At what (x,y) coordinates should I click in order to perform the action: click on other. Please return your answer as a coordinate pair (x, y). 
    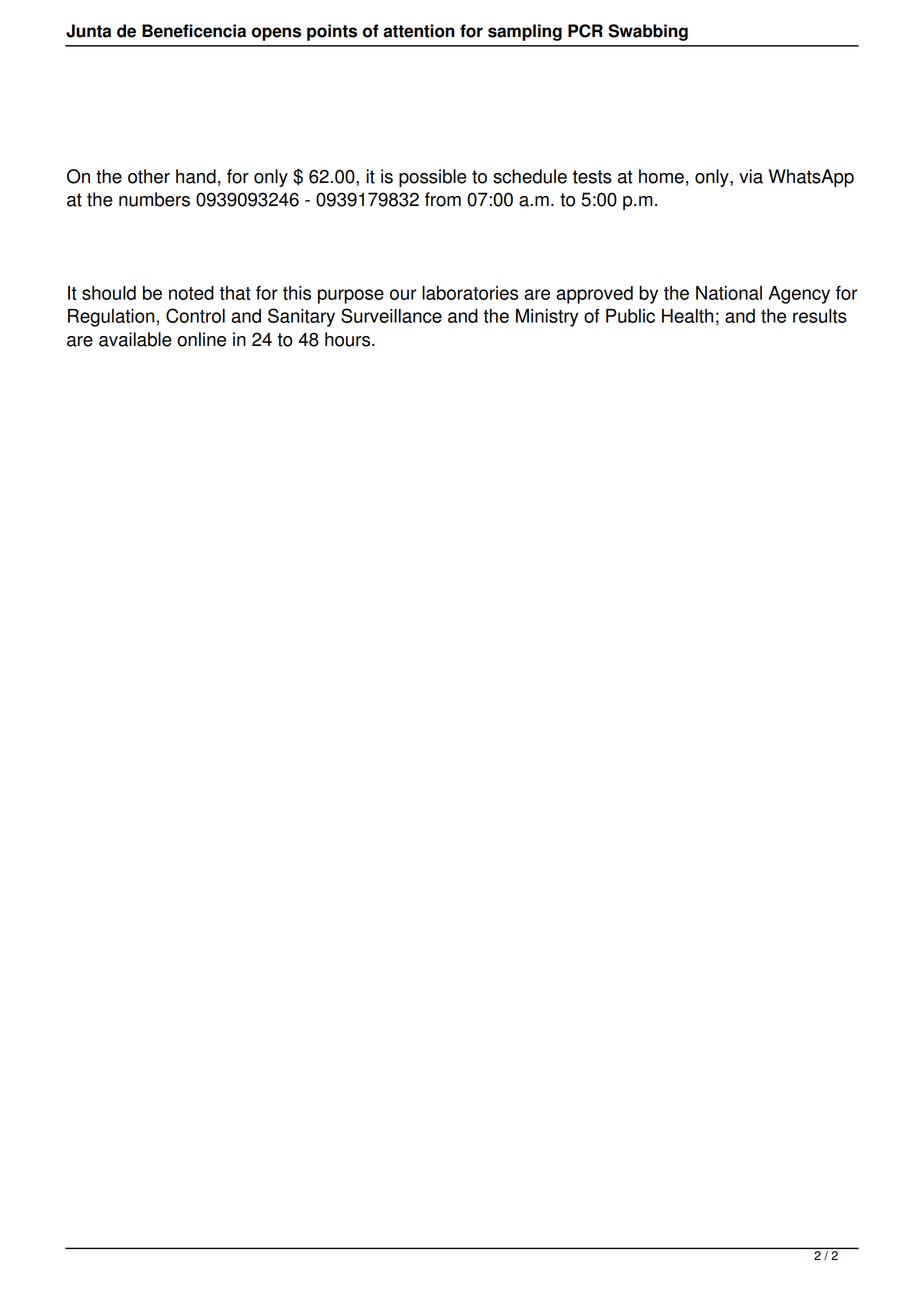
    Looking at the image, I should click on (149, 176).
